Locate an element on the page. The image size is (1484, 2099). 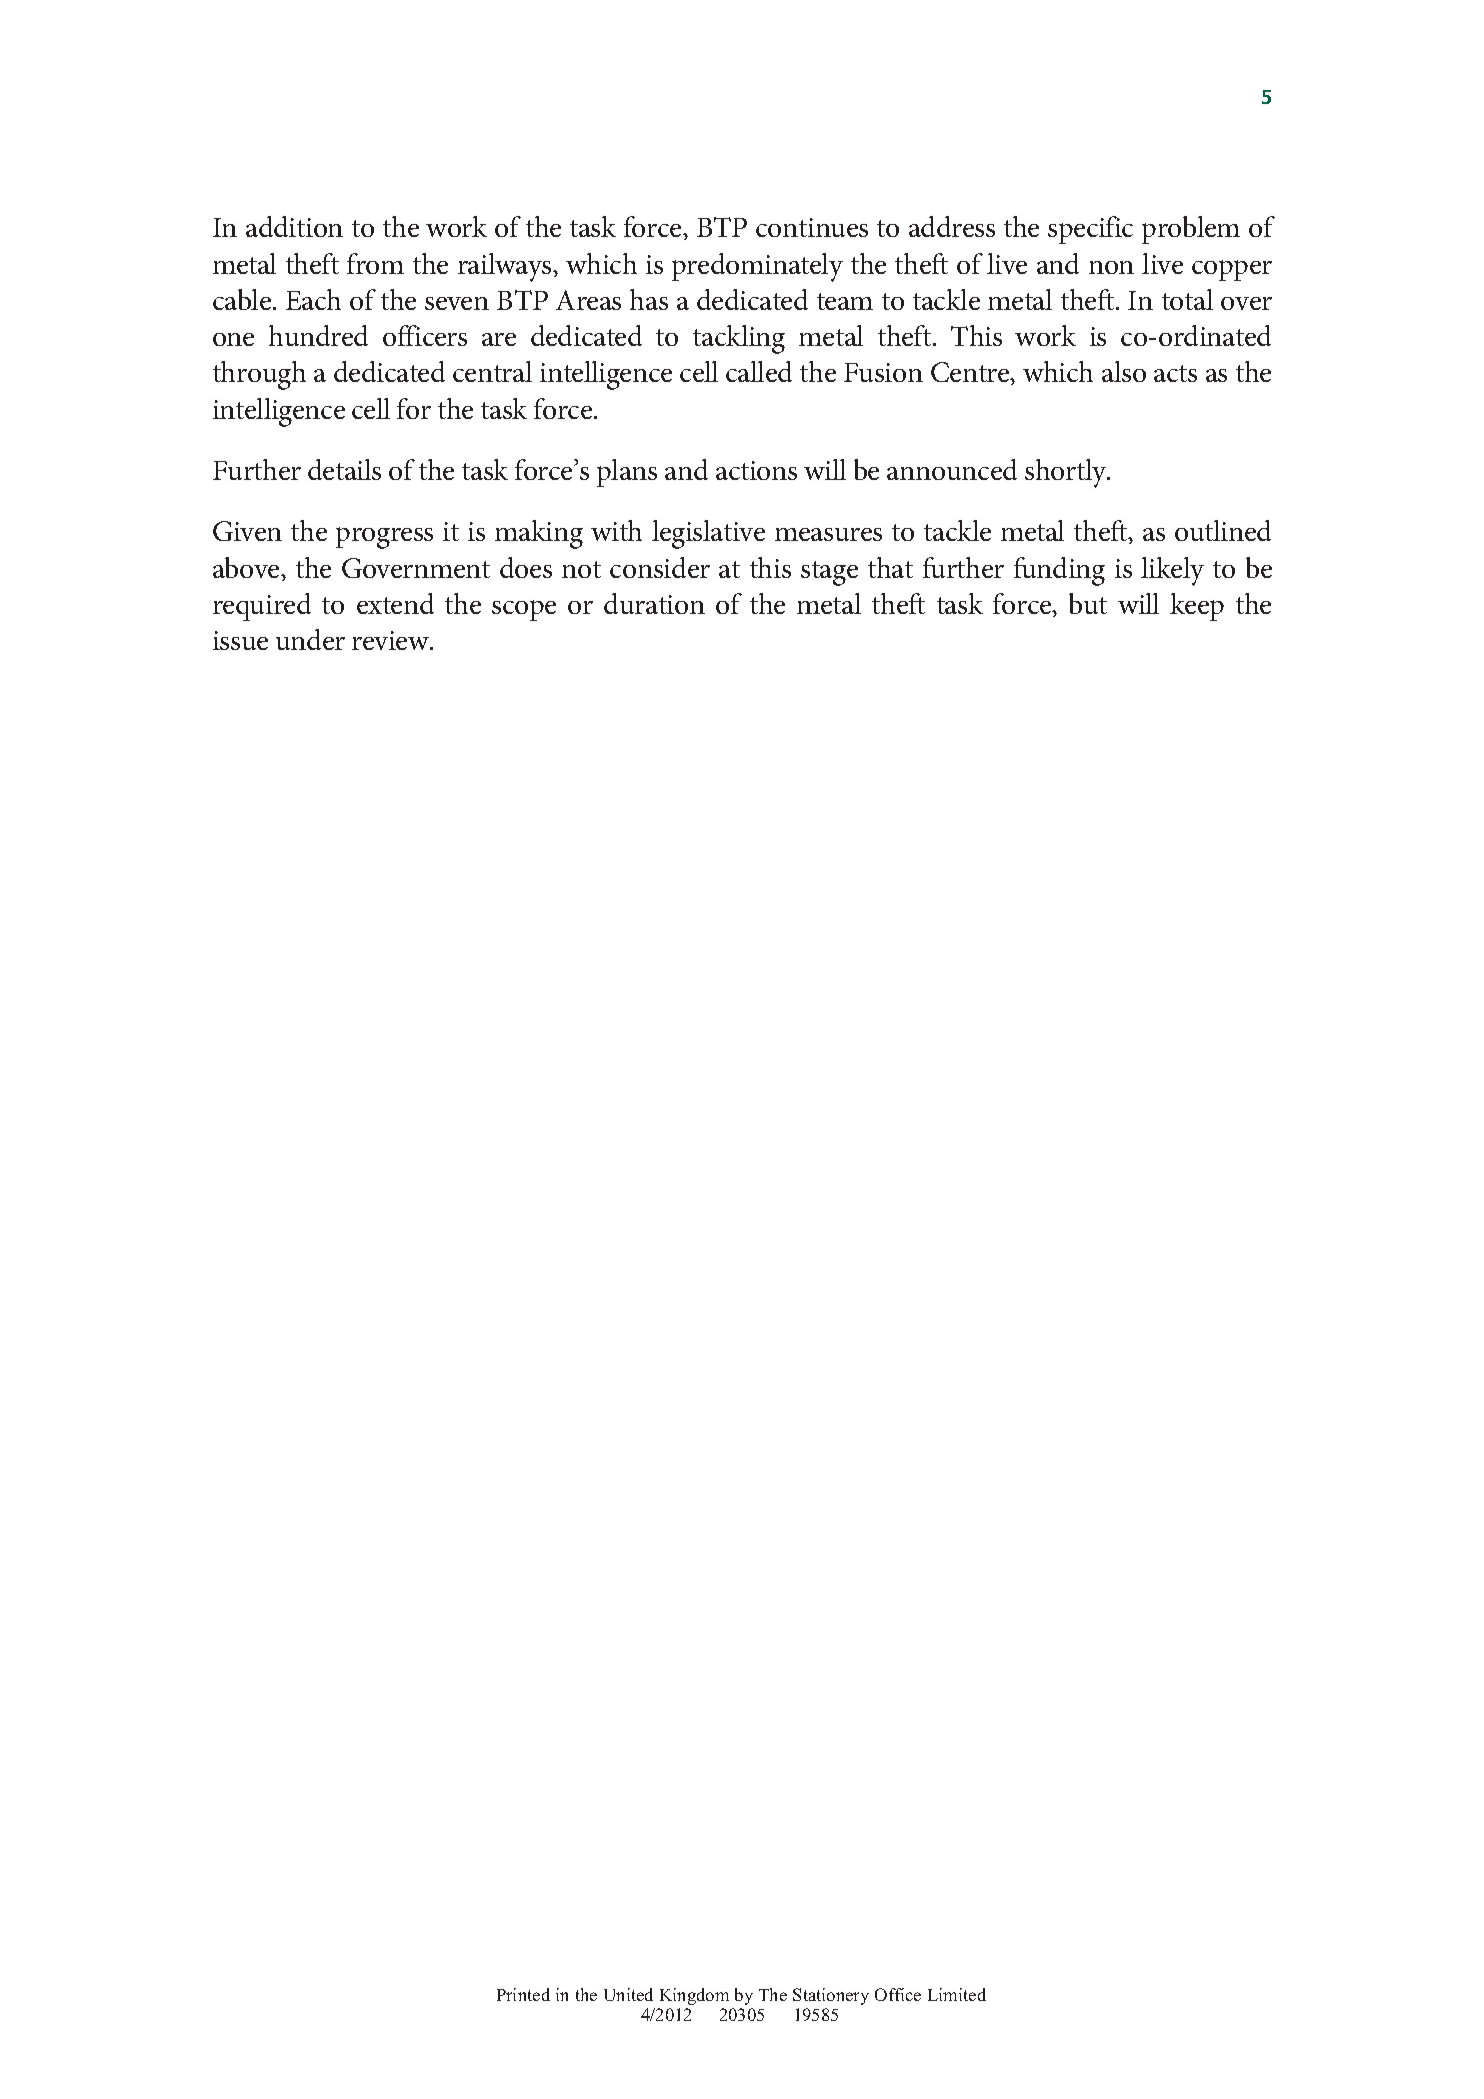
keep is located at coordinates (1197, 607).
